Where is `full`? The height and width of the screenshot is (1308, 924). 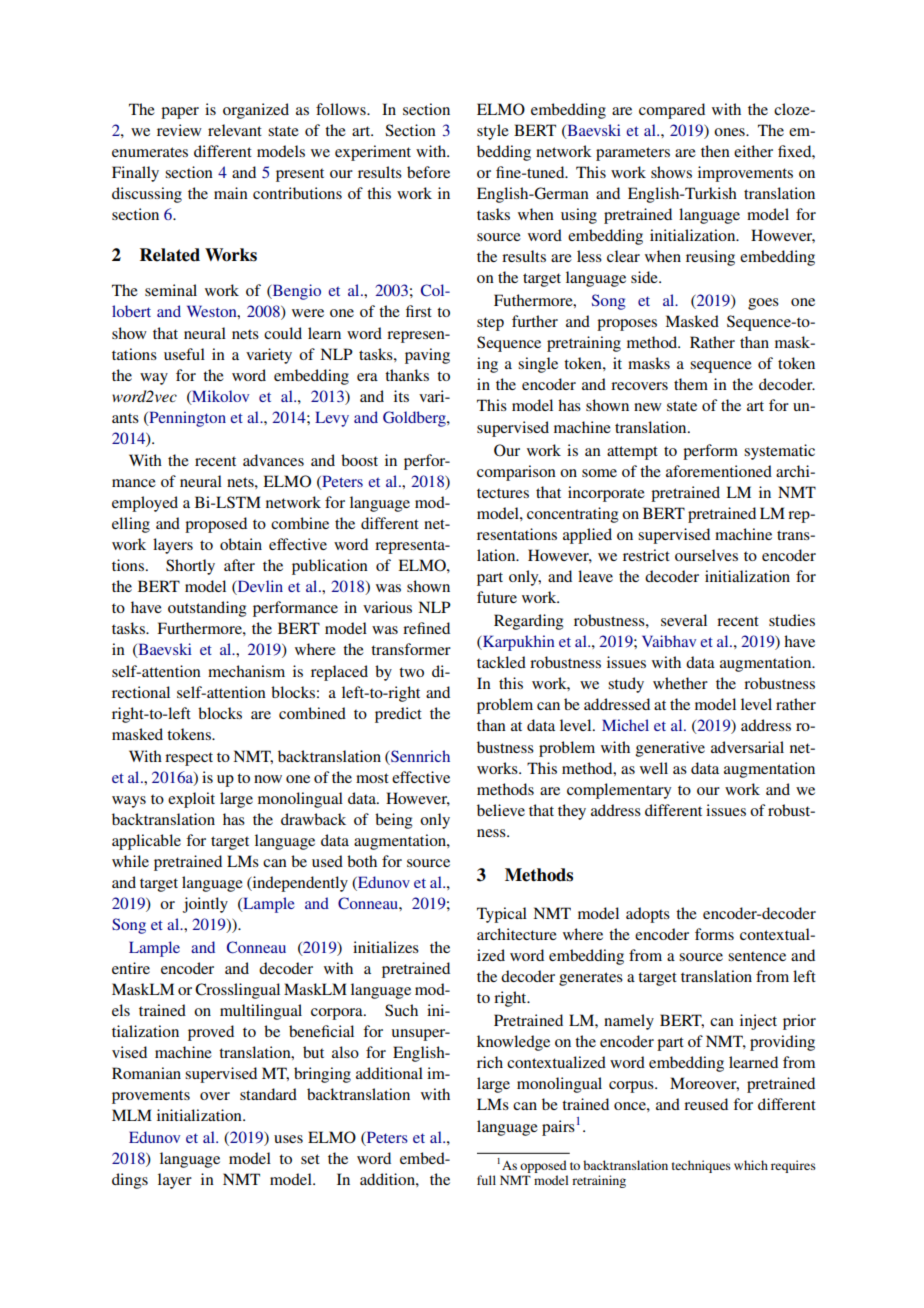
full is located at coordinates (486, 1180).
